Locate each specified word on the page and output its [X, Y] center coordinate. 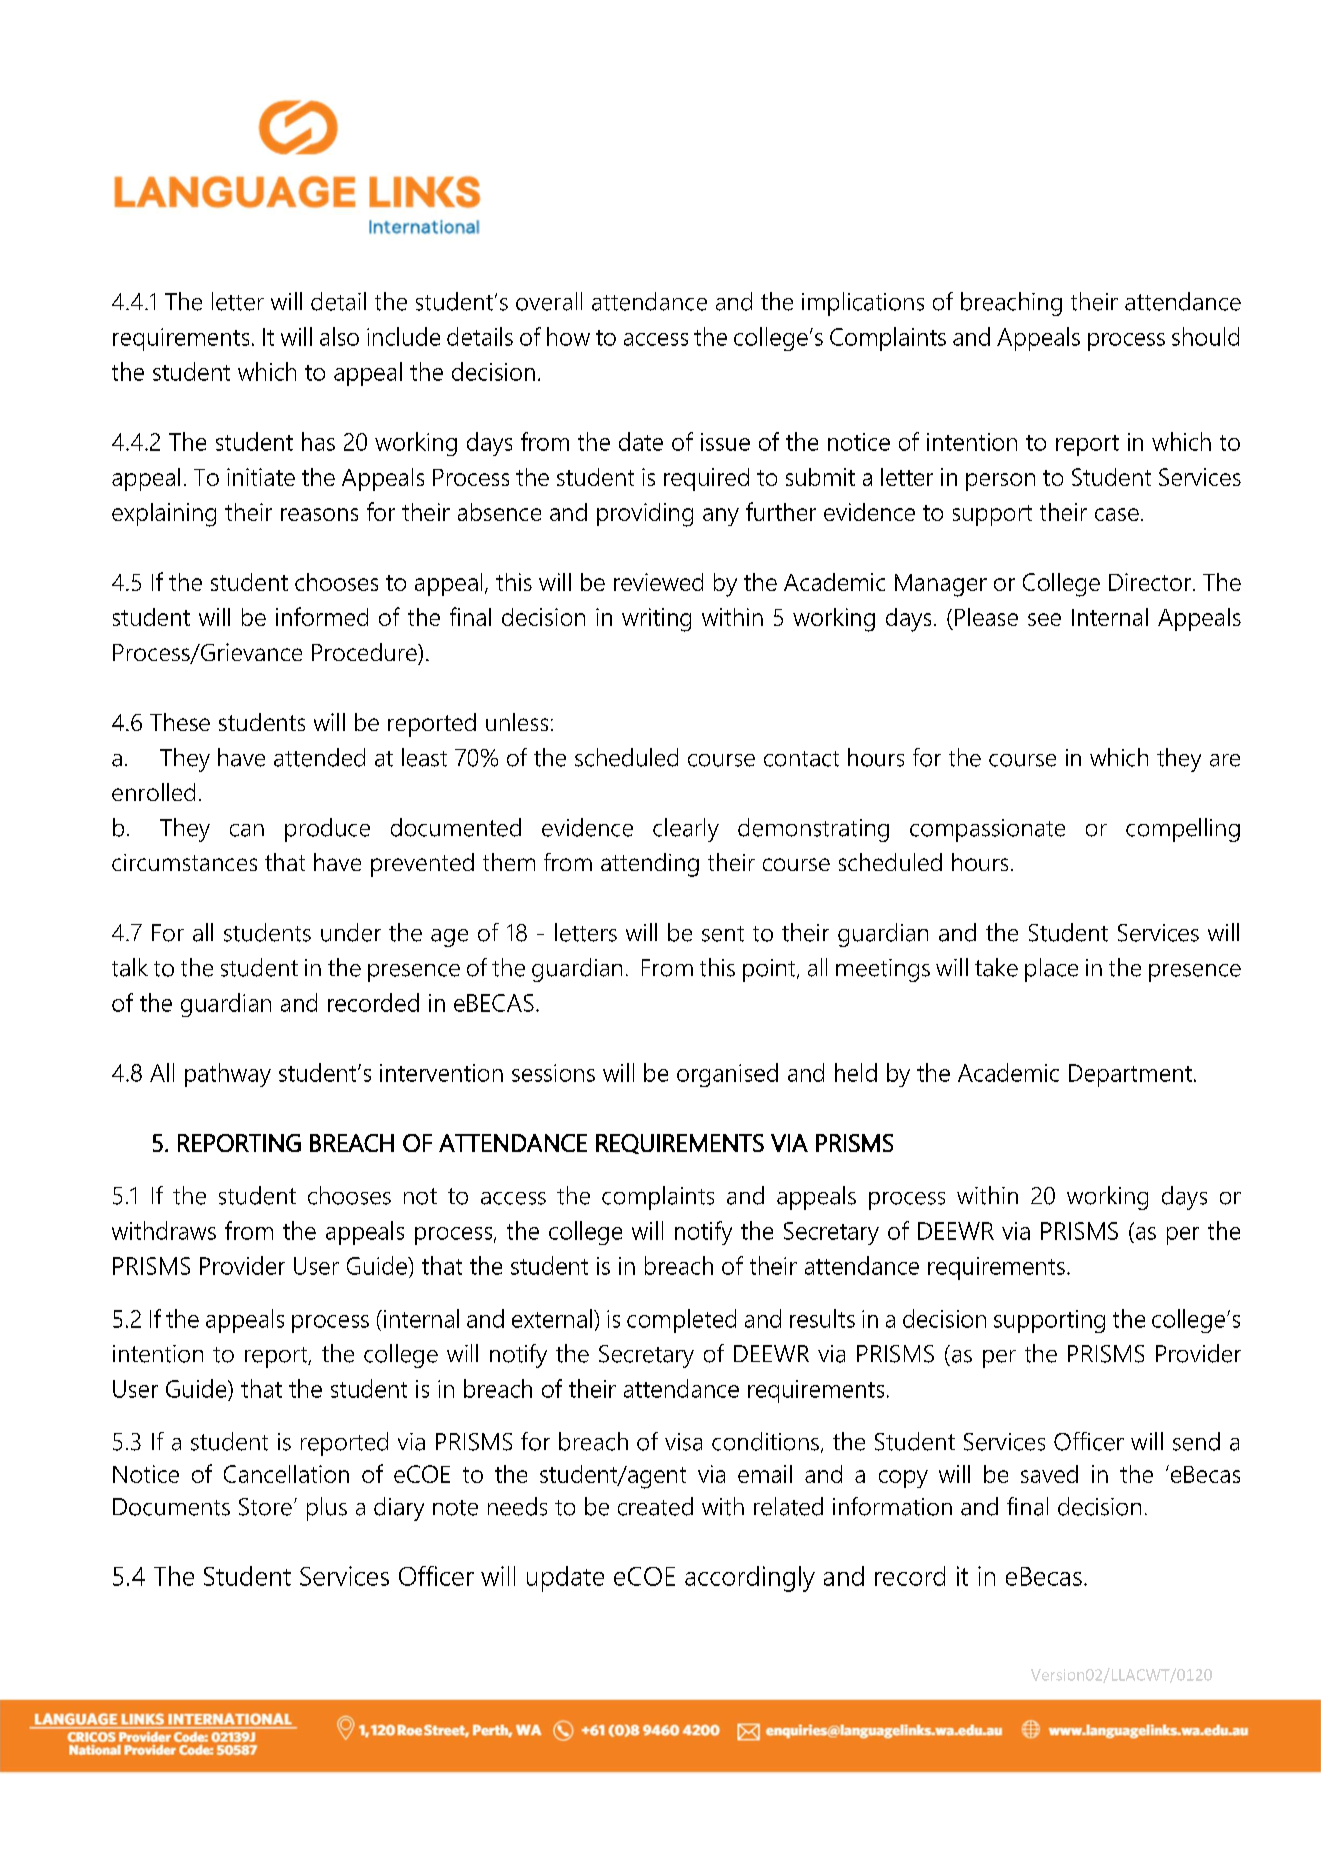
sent [723, 934]
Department [1130, 1075]
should [1205, 336]
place [1051, 970]
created [655, 1506]
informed [322, 616]
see [1044, 619]
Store [265, 1507]
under [351, 932]
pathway [228, 1075]
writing [656, 620]
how [568, 336]
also [339, 336]
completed [681, 1321]
